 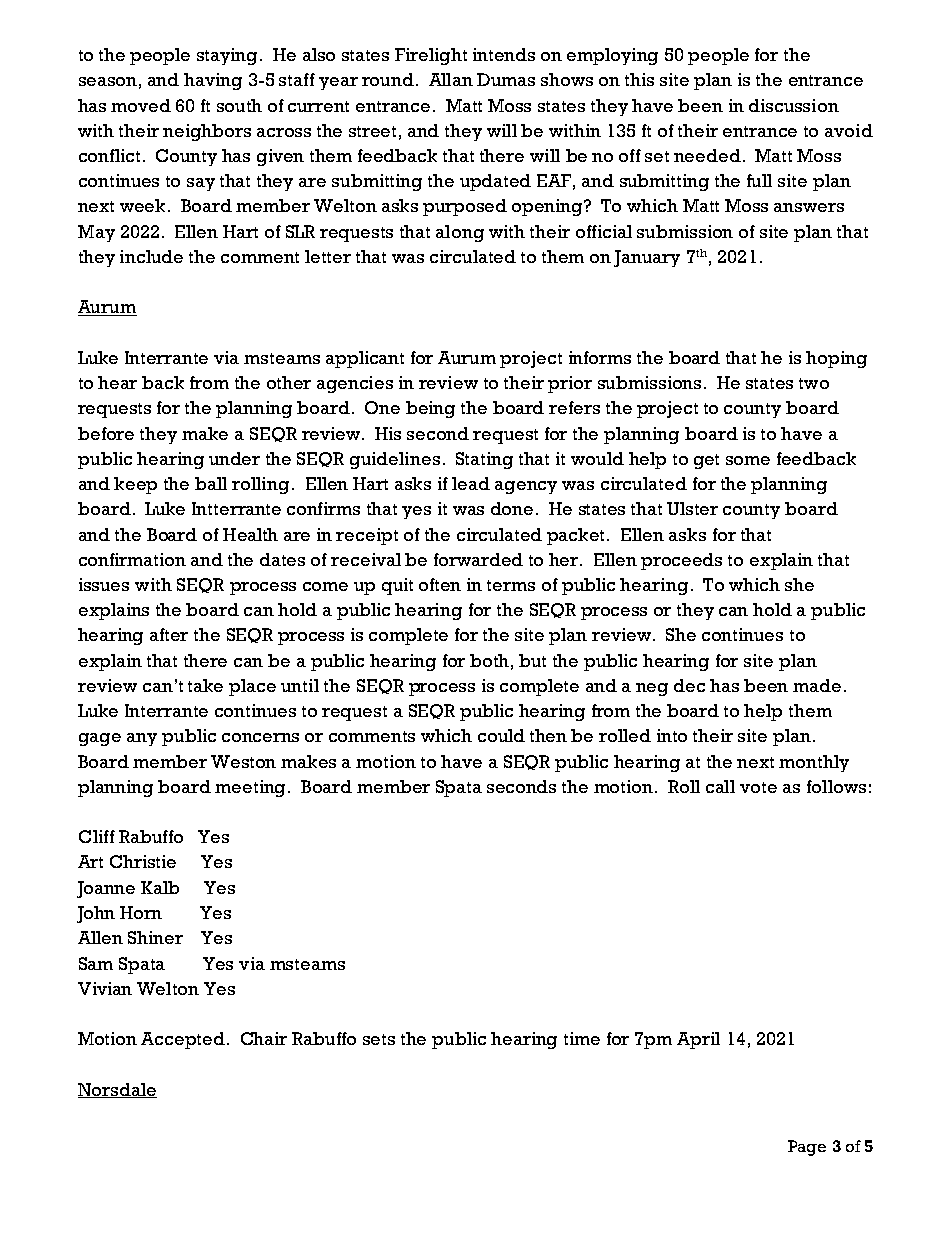 I want to click on Accepted, so click(x=184, y=1040).
